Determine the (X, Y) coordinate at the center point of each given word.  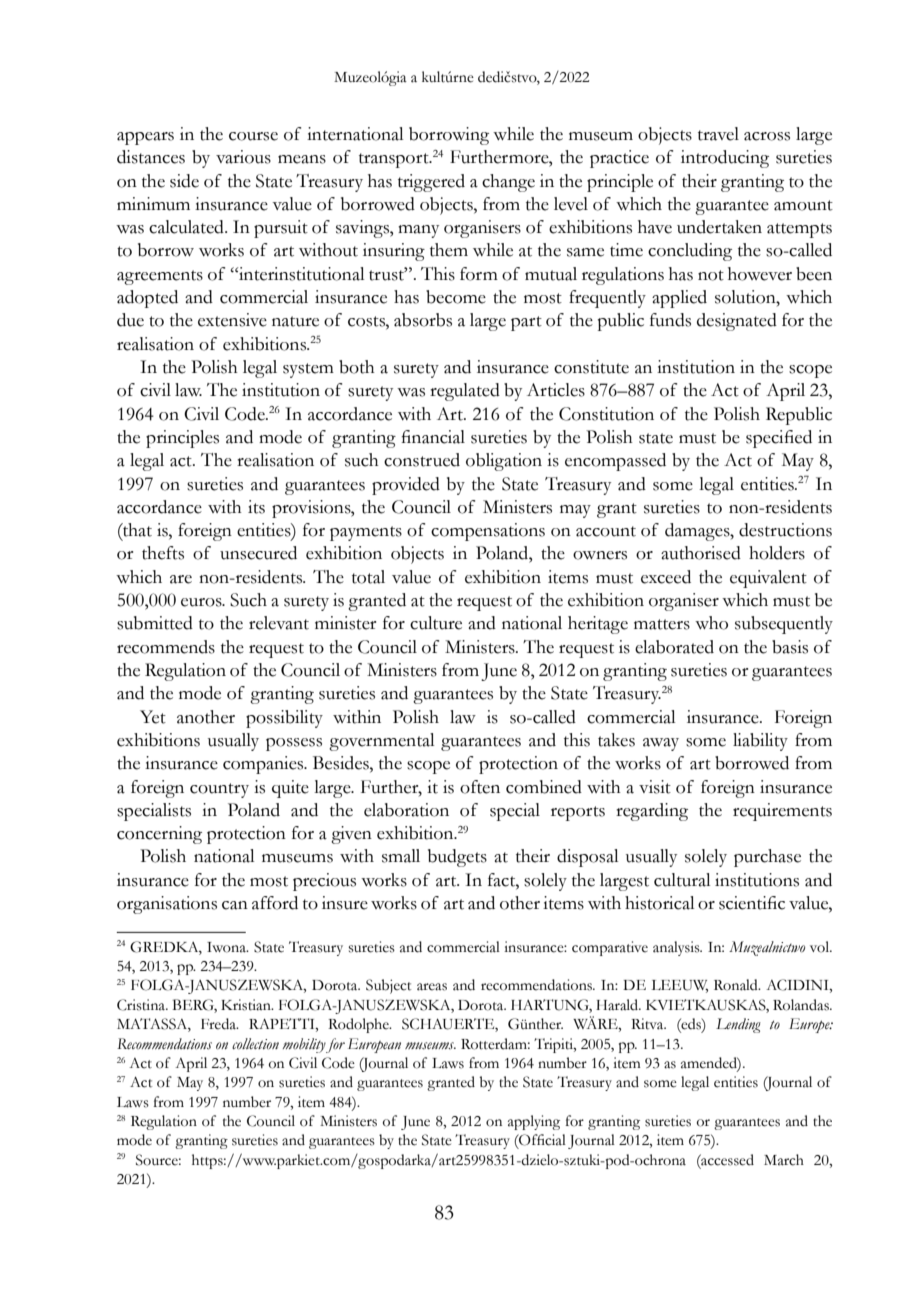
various (243, 157)
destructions (785, 530)
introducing (725, 159)
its (256, 507)
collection (255, 1044)
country (219, 790)
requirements (782, 812)
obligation (504, 462)
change (508, 183)
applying (534, 1122)
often (480, 787)
